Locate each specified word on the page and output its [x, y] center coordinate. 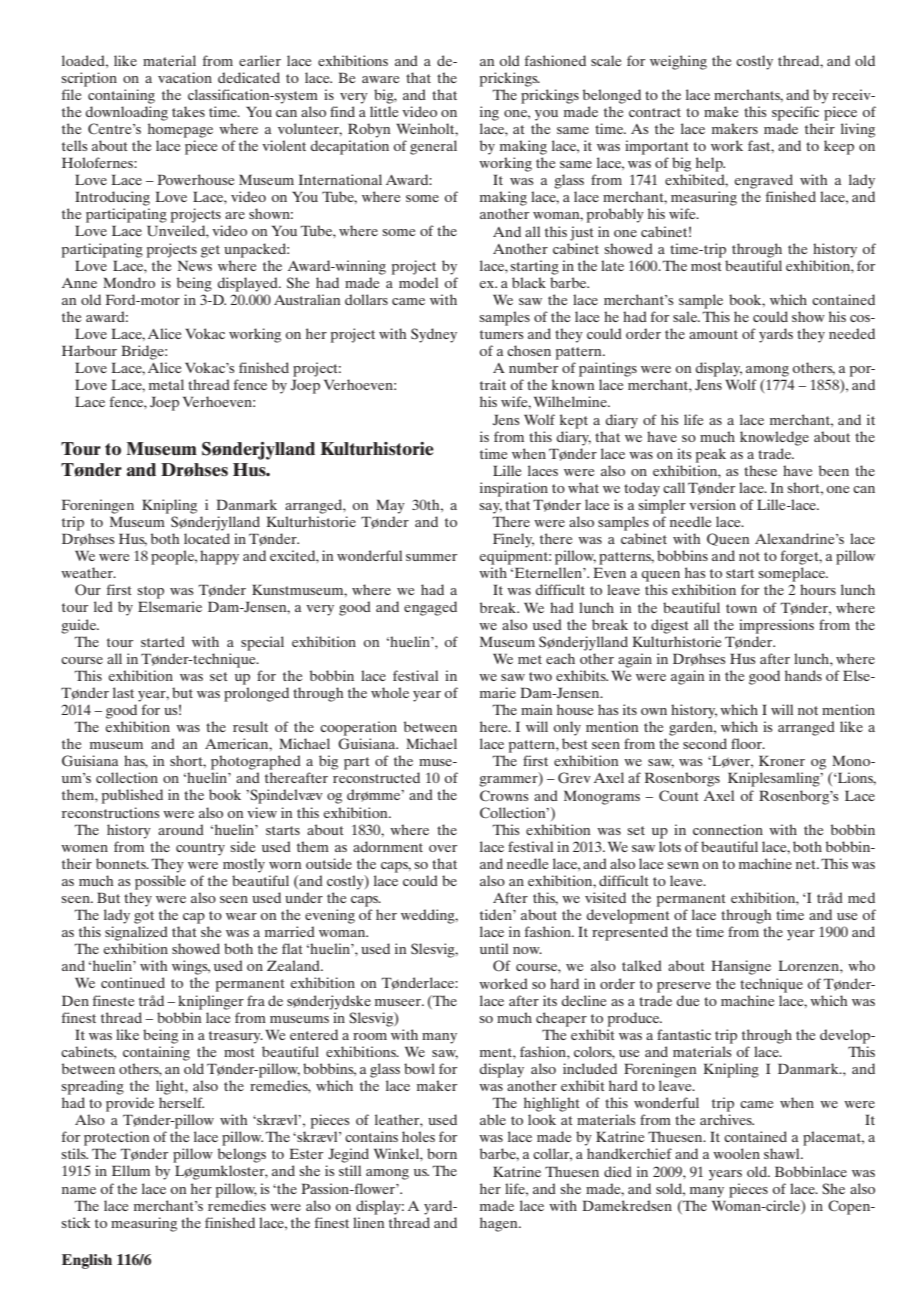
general [433, 147]
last [123, 692]
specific [795, 113]
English [87, 1261]
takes [188, 111]
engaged [430, 608]
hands [803, 675]
